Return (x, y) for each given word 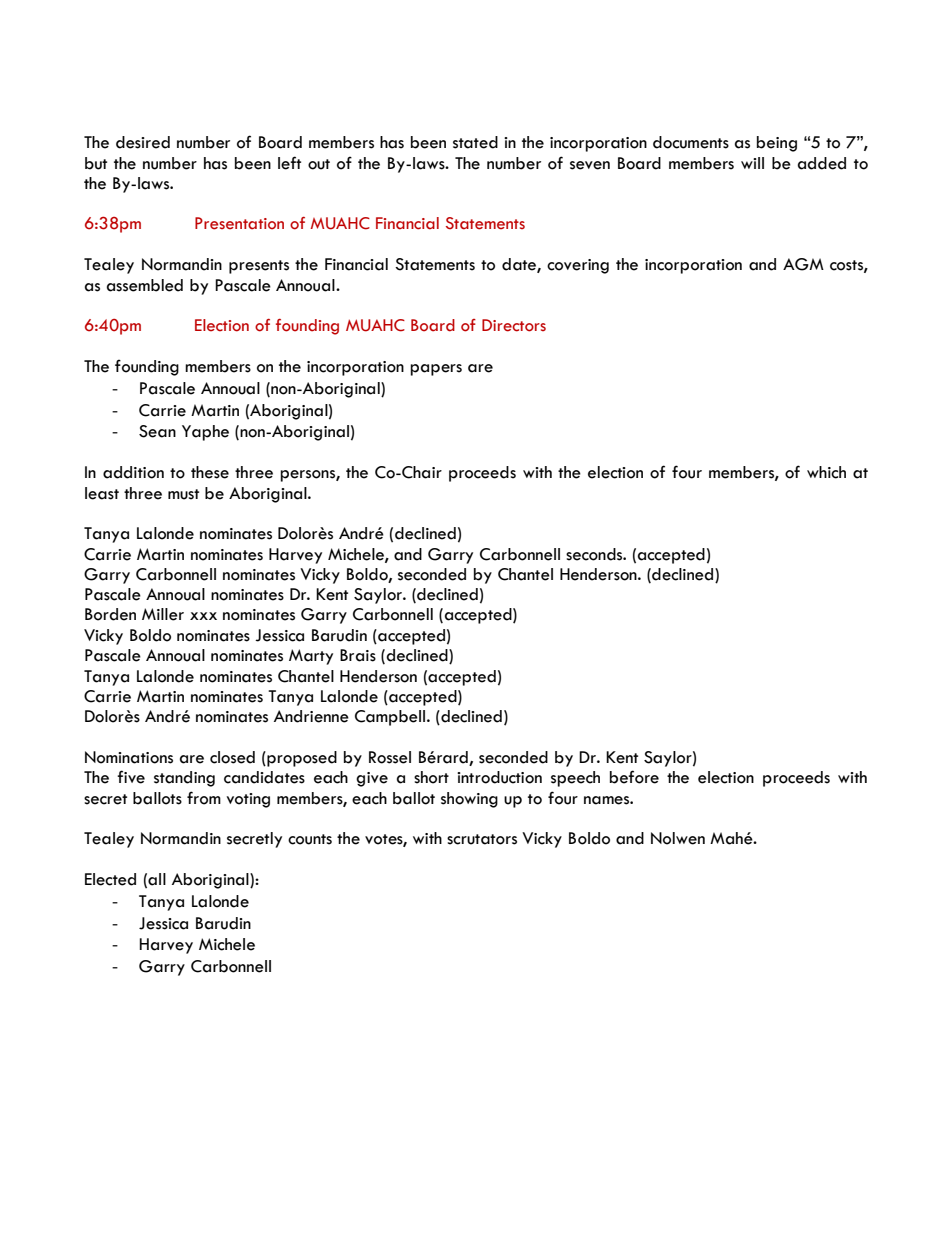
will (752, 163)
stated (475, 142)
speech (575, 779)
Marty (311, 657)
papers (436, 370)
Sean (157, 431)
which (826, 472)
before (634, 777)
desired (143, 142)
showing (469, 800)
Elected (110, 879)
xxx (203, 616)
